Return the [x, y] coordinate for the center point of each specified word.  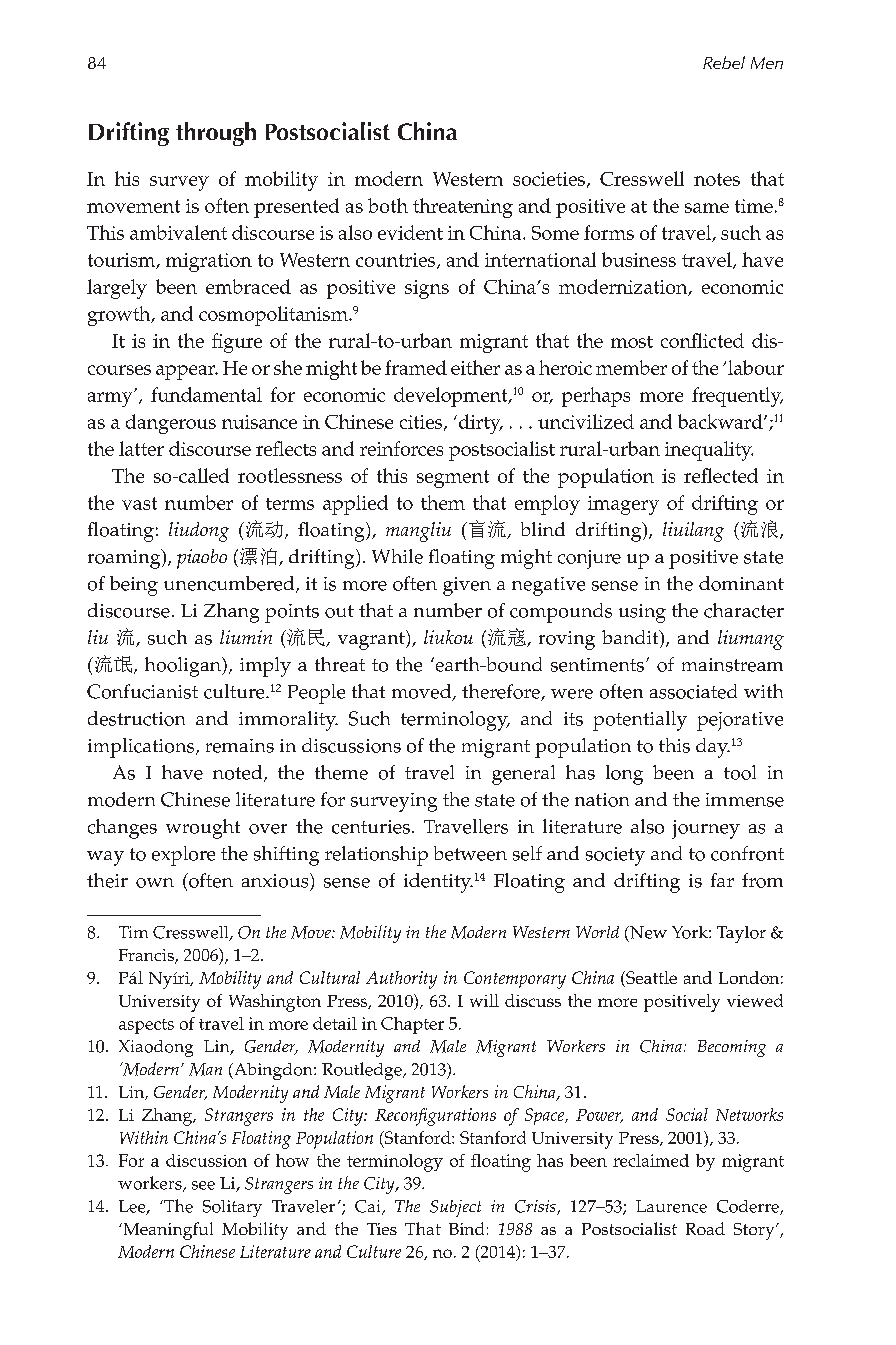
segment [453, 479]
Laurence [671, 1206]
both [388, 205]
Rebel [724, 62]
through [216, 134]
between [470, 853]
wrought [203, 829]
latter [141, 448]
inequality [709, 451]
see [203, 1185]
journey [706, 829]
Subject [455, 1208]
